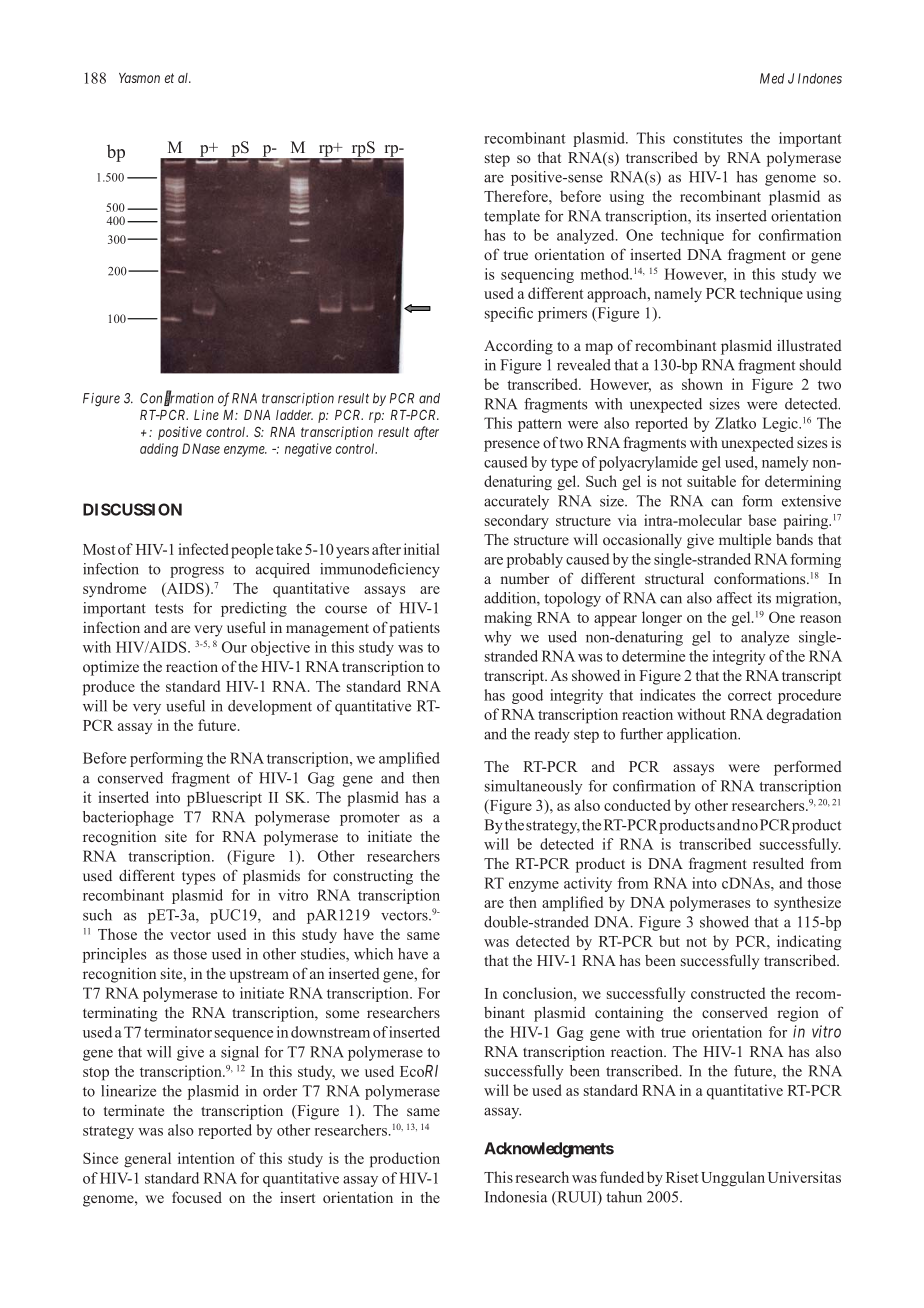  Describe the element at coordinates (132, 509) in the screenshot. I see `DISCUSSION` at that location.
